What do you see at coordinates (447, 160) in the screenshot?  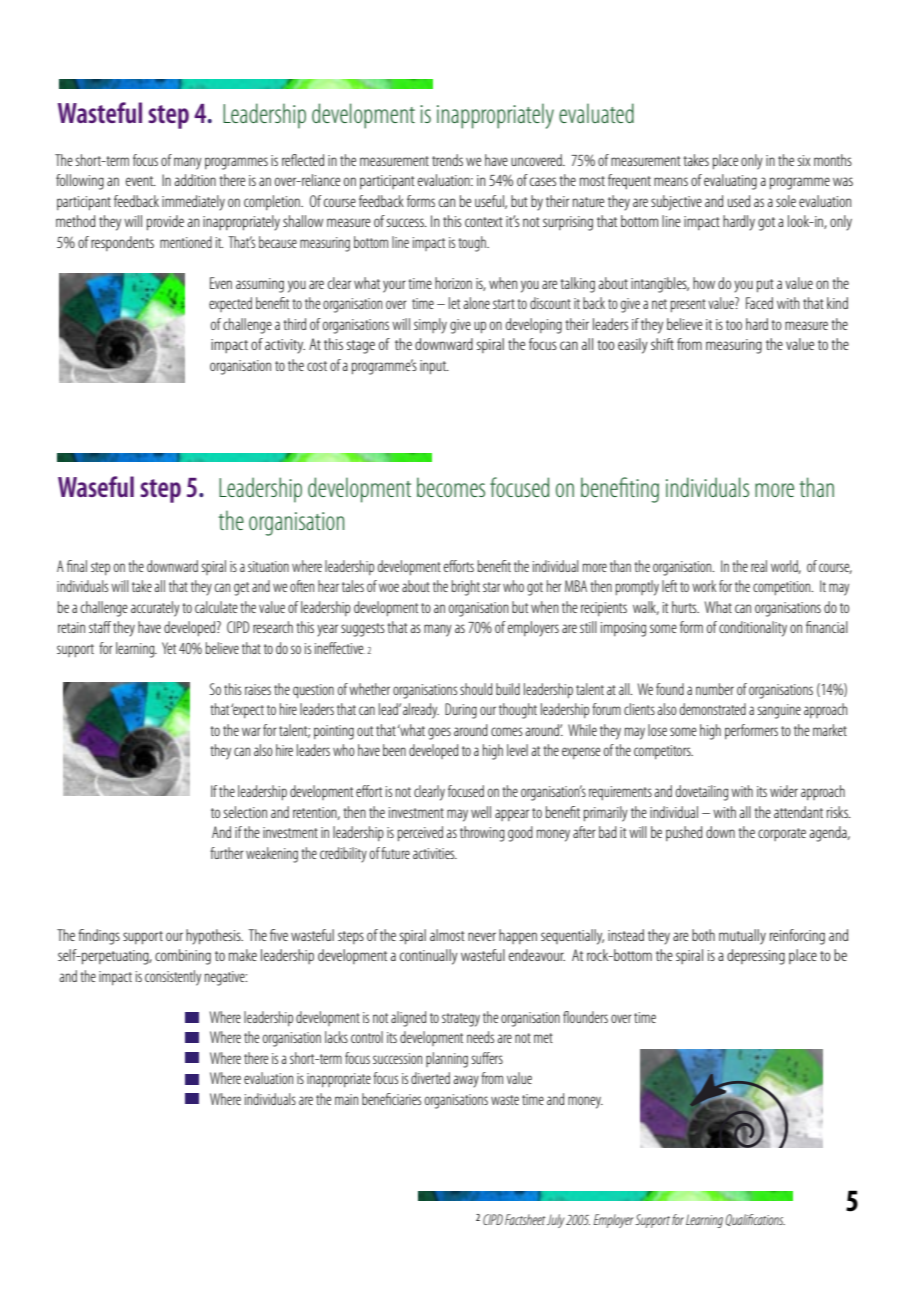 I see `trends` at bounding box center [447, 160].
